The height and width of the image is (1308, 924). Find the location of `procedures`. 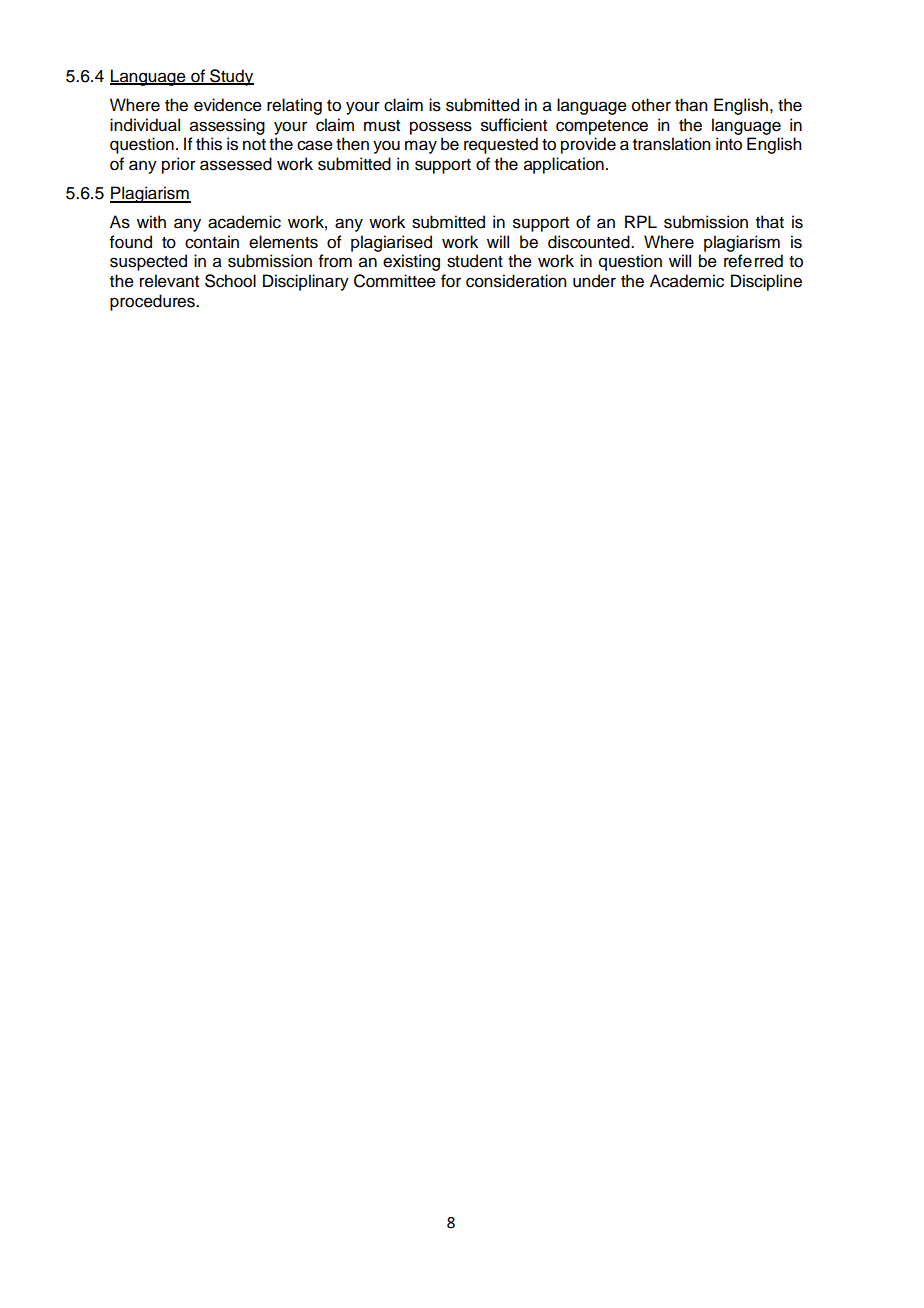

procedures is located at coordinates (153, 302).
